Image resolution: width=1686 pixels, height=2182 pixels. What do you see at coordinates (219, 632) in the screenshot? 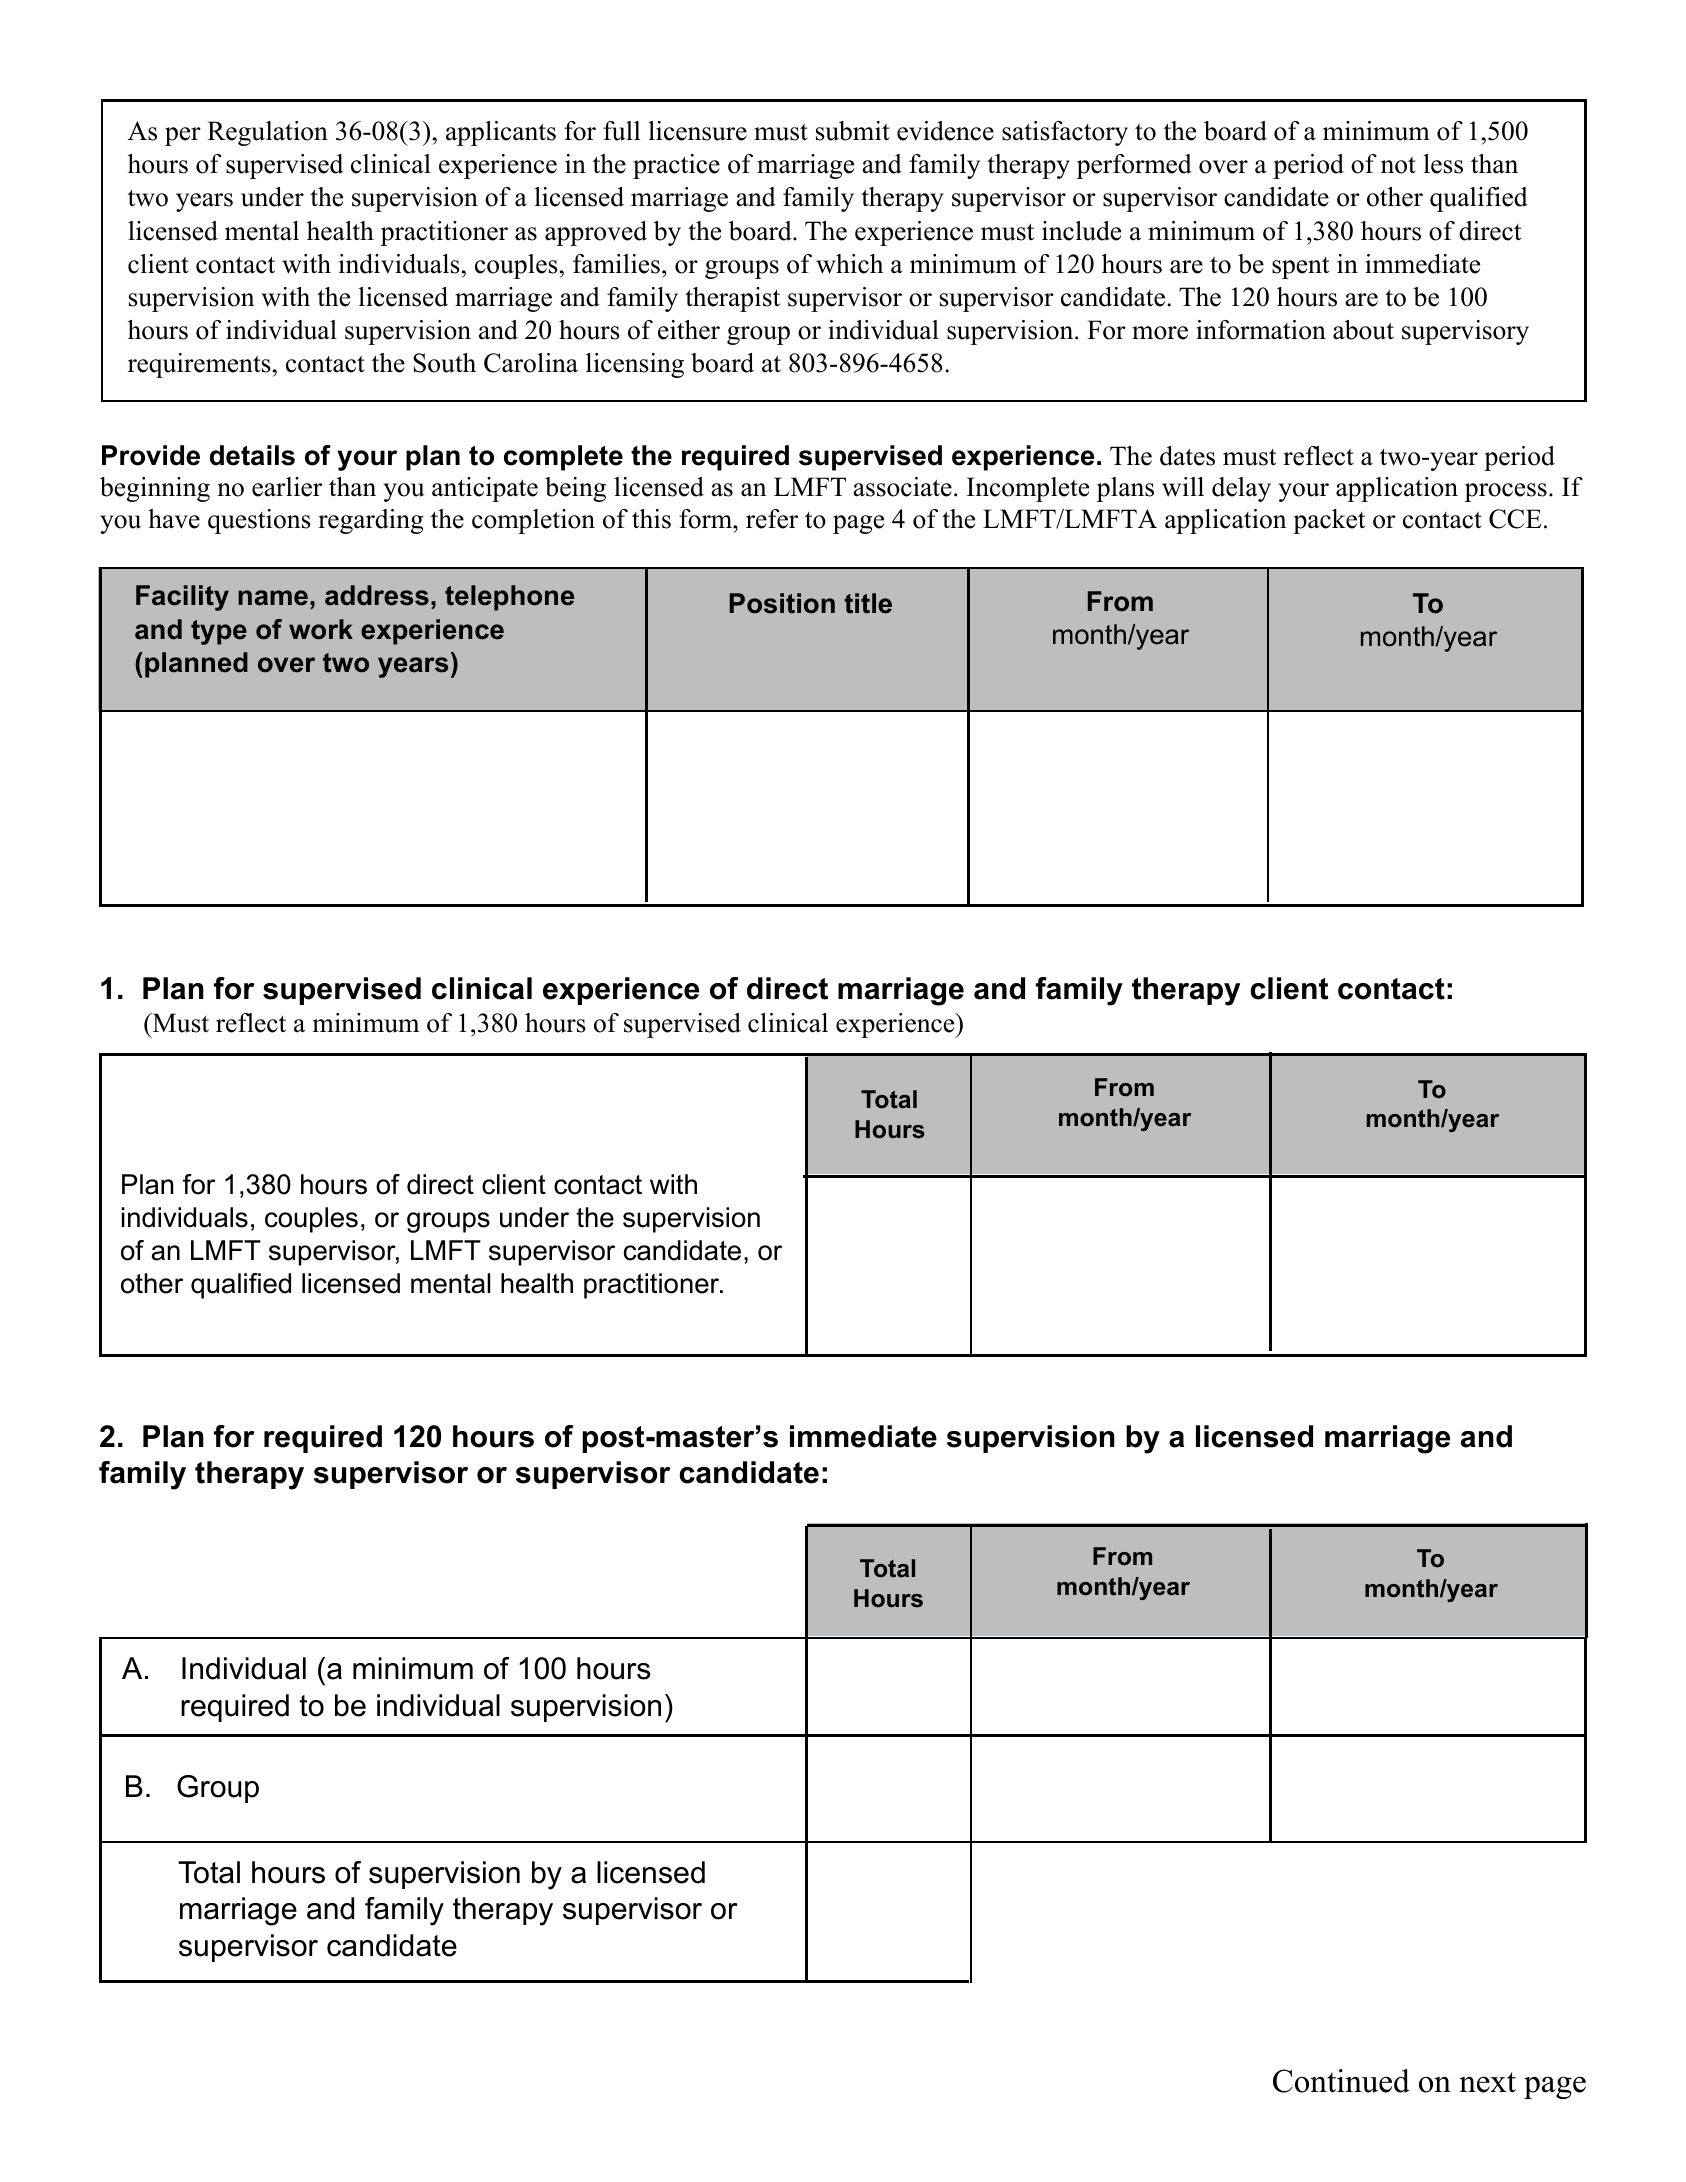
I see `type` at bounding box center [219, 632].
